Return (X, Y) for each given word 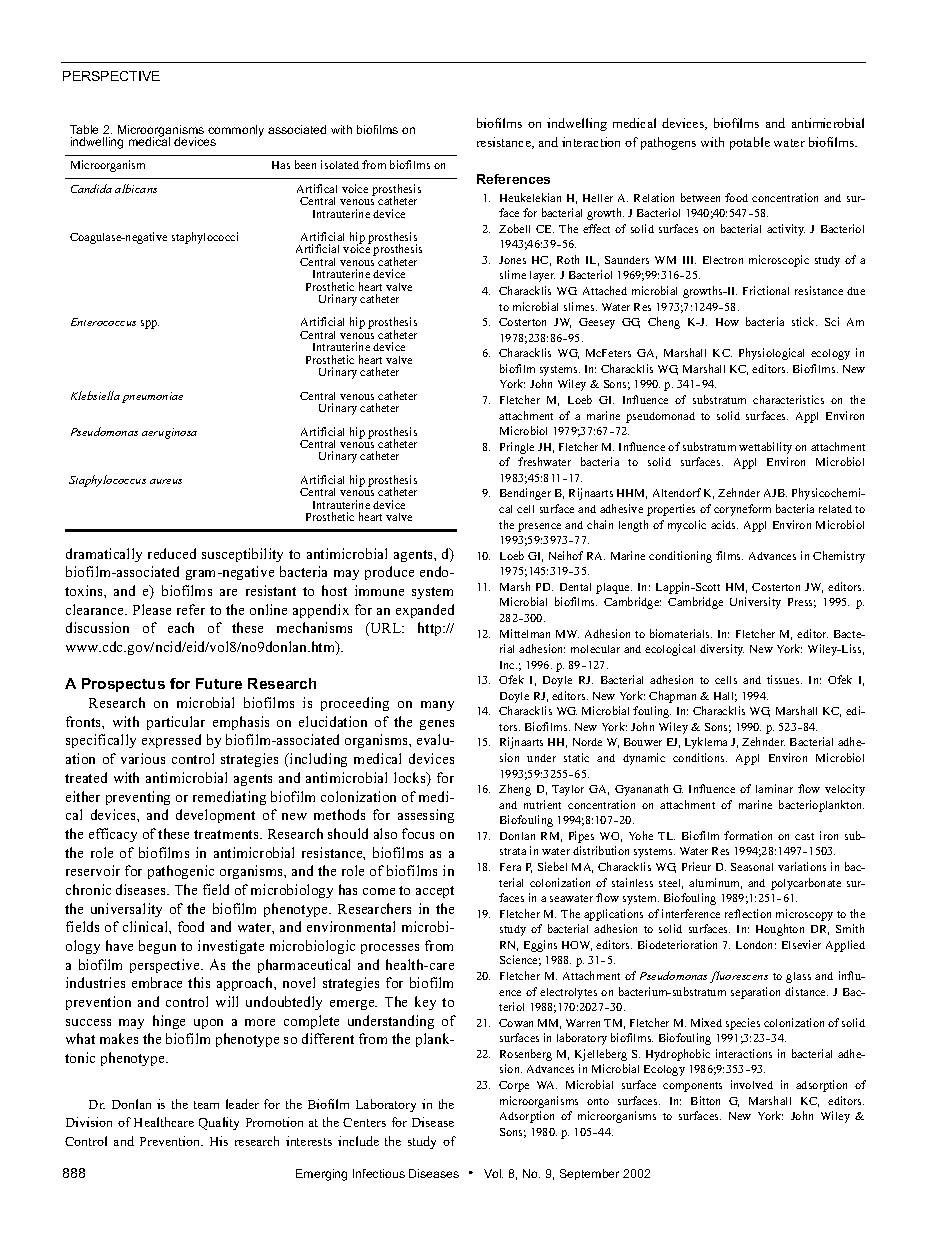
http (431, 629)
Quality (219, 1123)
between (700, 197)
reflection (748, 913)
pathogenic (181, 872)
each (181, 627)
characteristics (788, 399)
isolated (340, 164)
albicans (136, 188)
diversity (722, 650)
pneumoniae (152, 397)
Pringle (517, 448)
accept (435, 892)
